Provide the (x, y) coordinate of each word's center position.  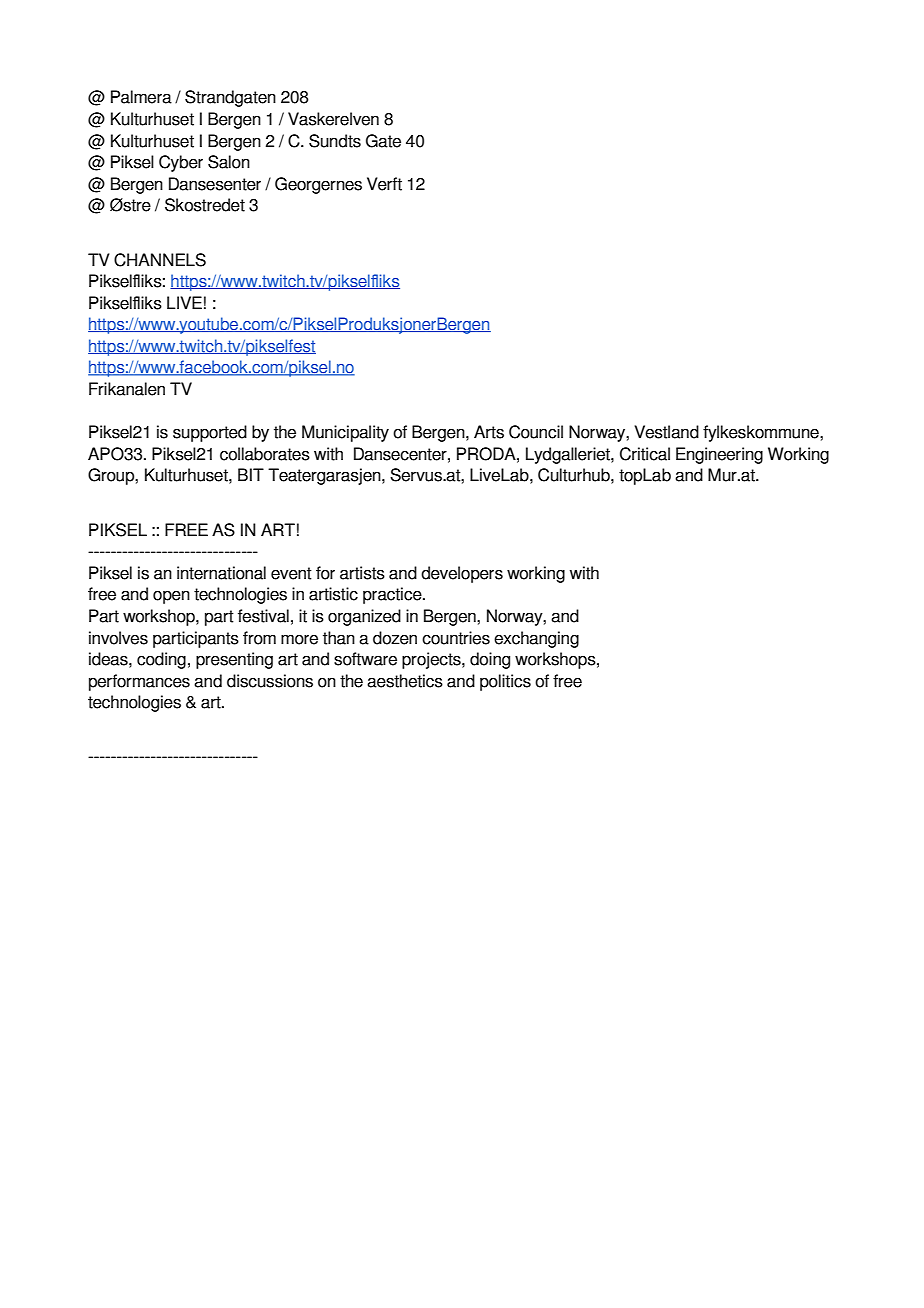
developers (462, 574)
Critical (645, 454)
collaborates (265, 454)
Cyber (181, 163)
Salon (229, 162)
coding (161, 660)
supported (210, 433)
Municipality (345, 433)
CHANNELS (160, 260)
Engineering (719, 455)
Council (536, 432)
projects (432, 660)
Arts (489, 432)
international (221, 573)
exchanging (536, 639)
